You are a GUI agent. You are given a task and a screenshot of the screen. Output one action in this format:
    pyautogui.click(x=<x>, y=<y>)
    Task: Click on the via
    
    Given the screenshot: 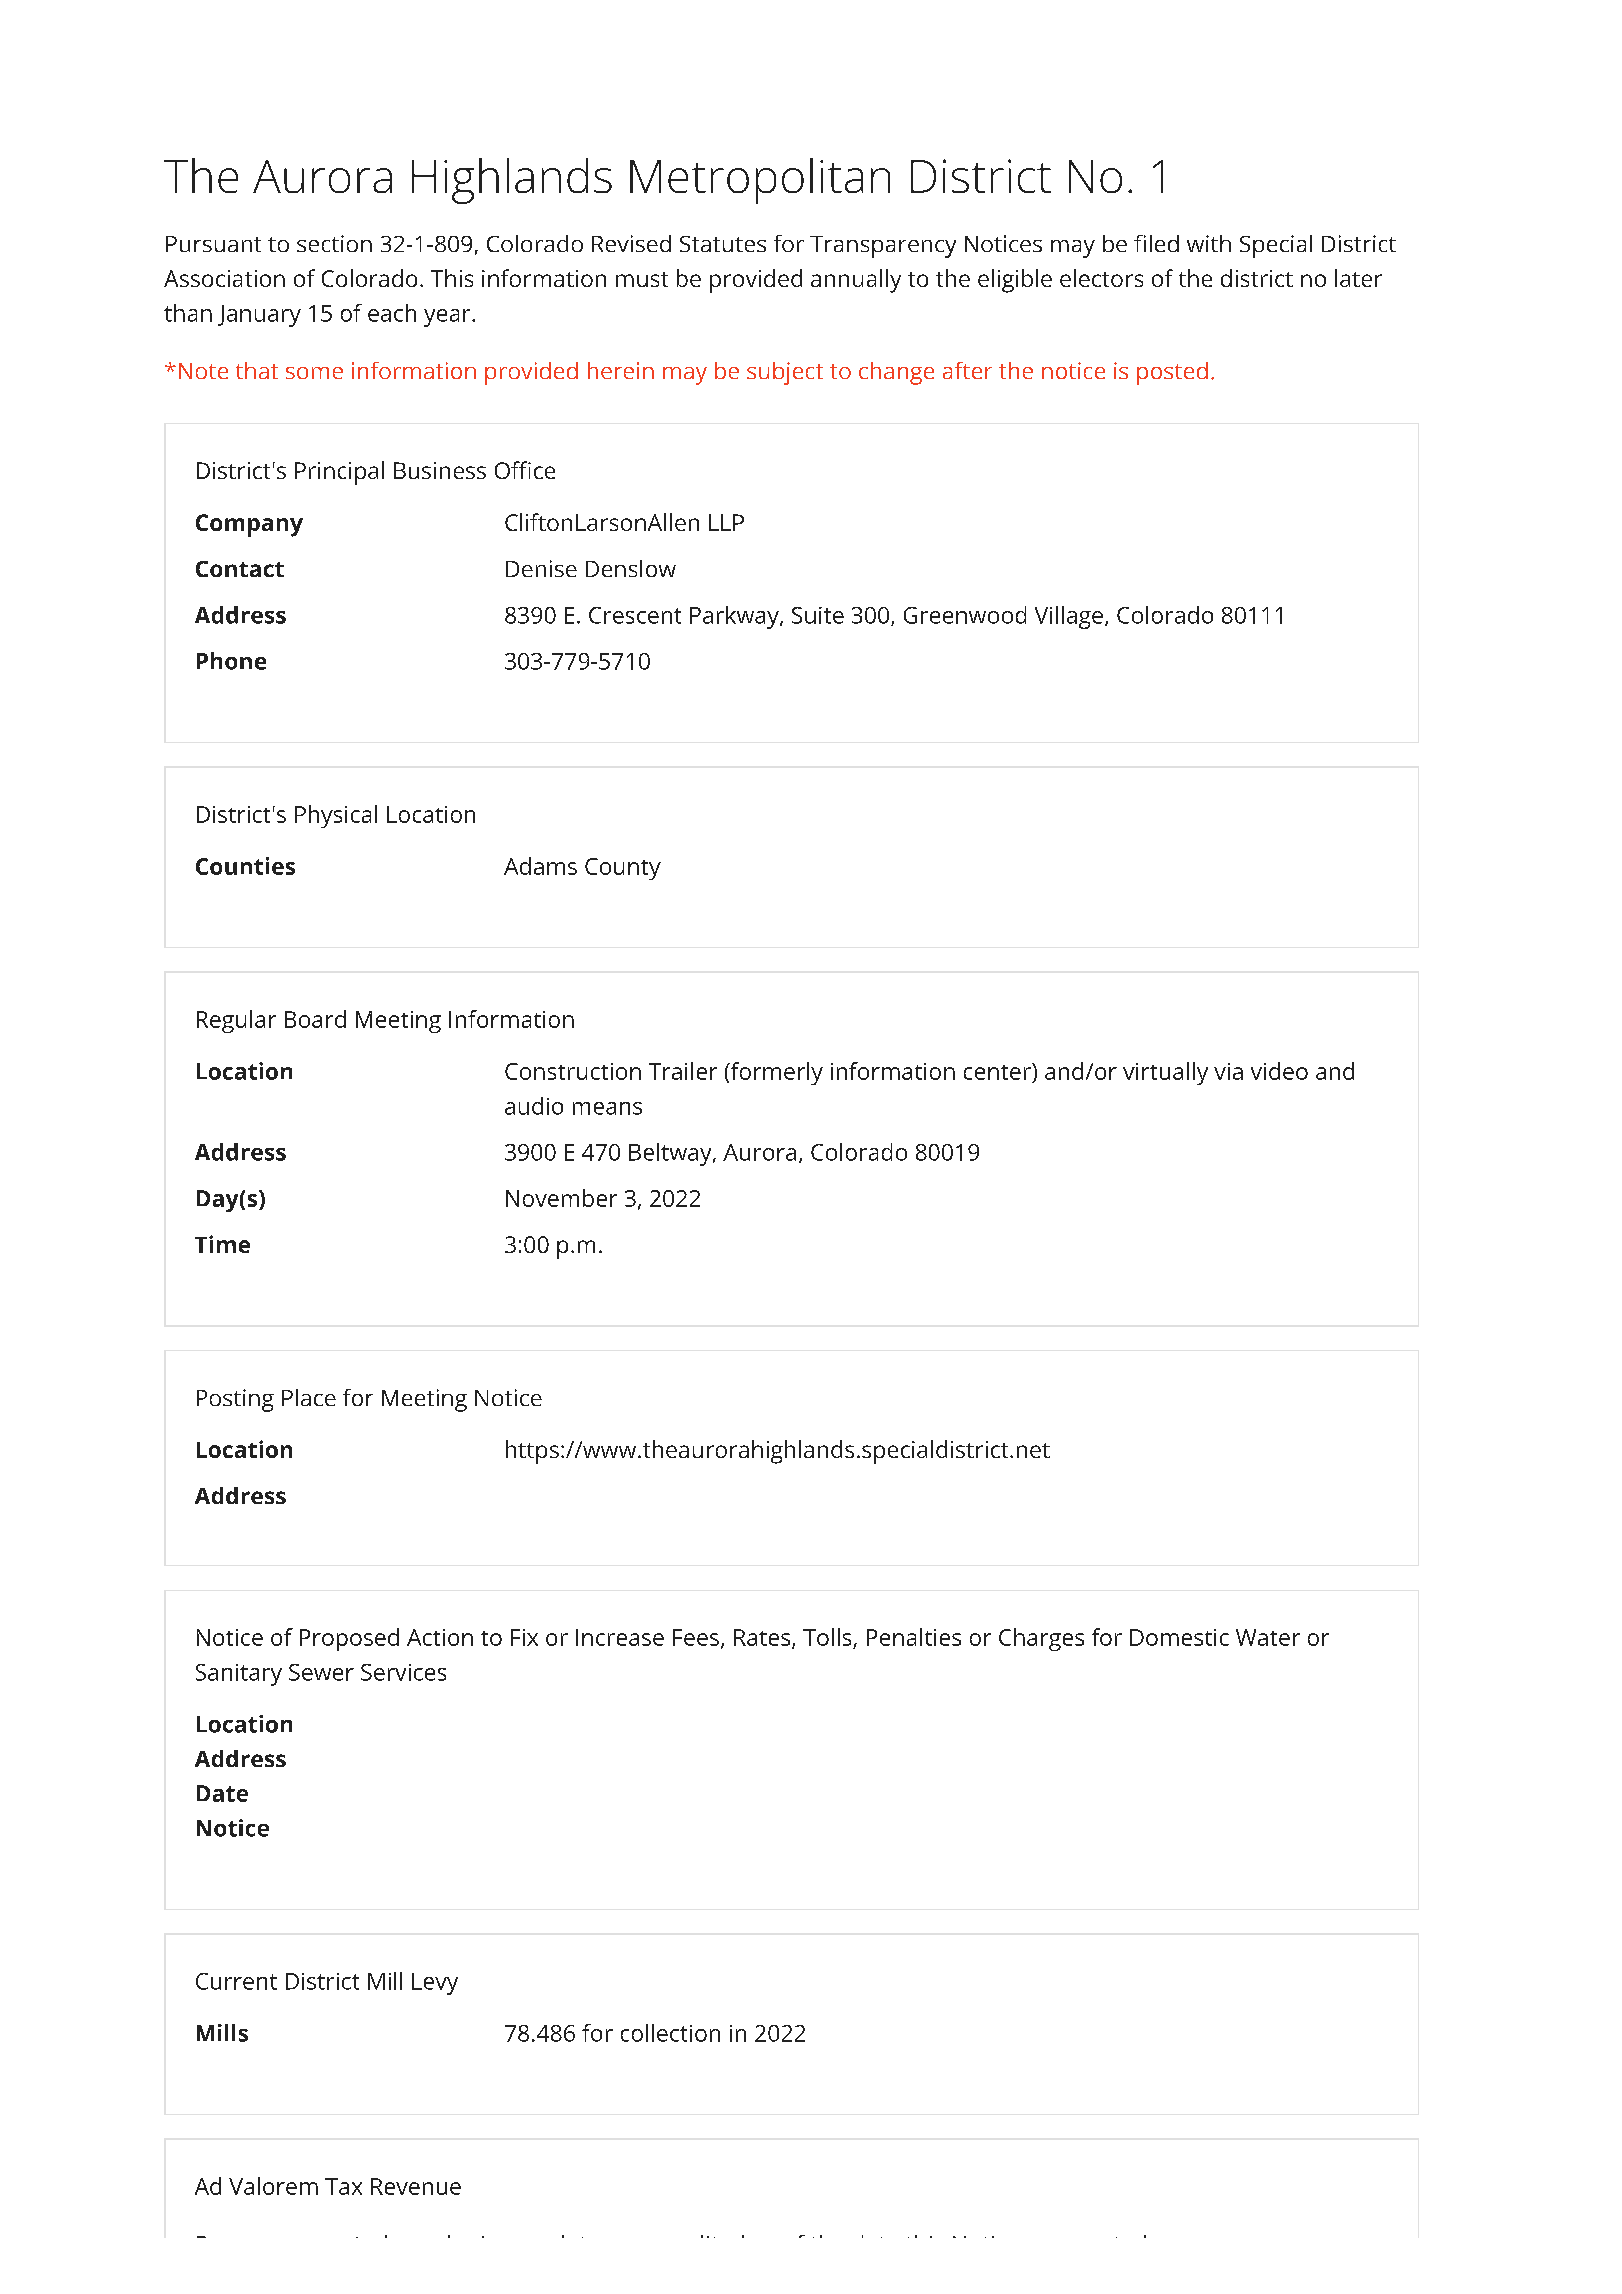 What is the action you would take?
    pyautogui.click(x=1228, y=1071)
